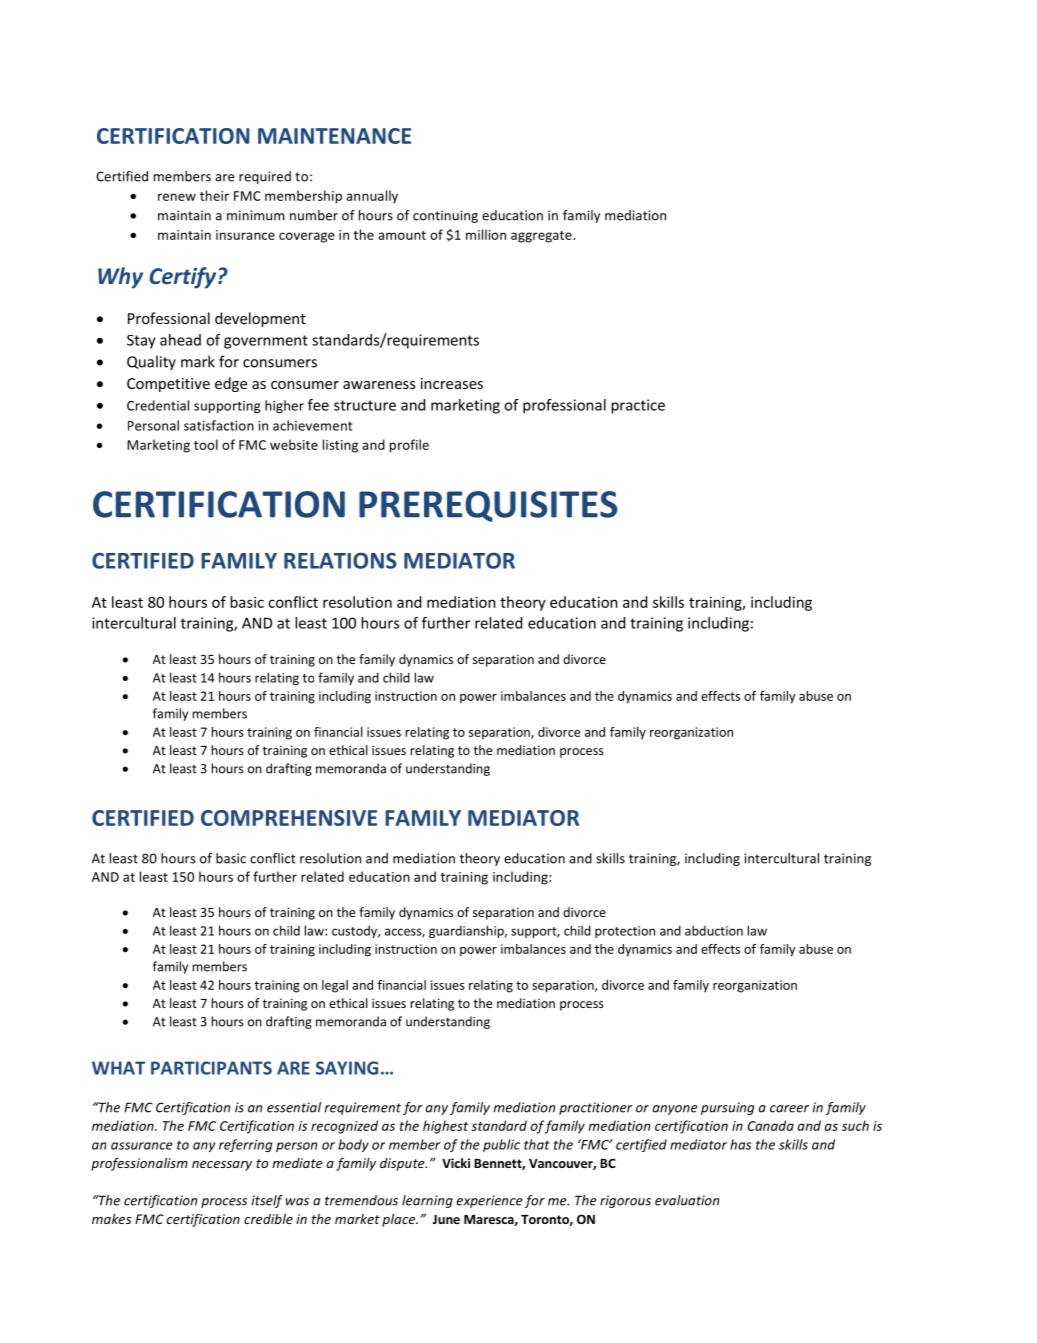 The image size is (1037, 1343). Describe the element at coordinates (222, 1166) in the screenshot. I see `necessary` at that location.
